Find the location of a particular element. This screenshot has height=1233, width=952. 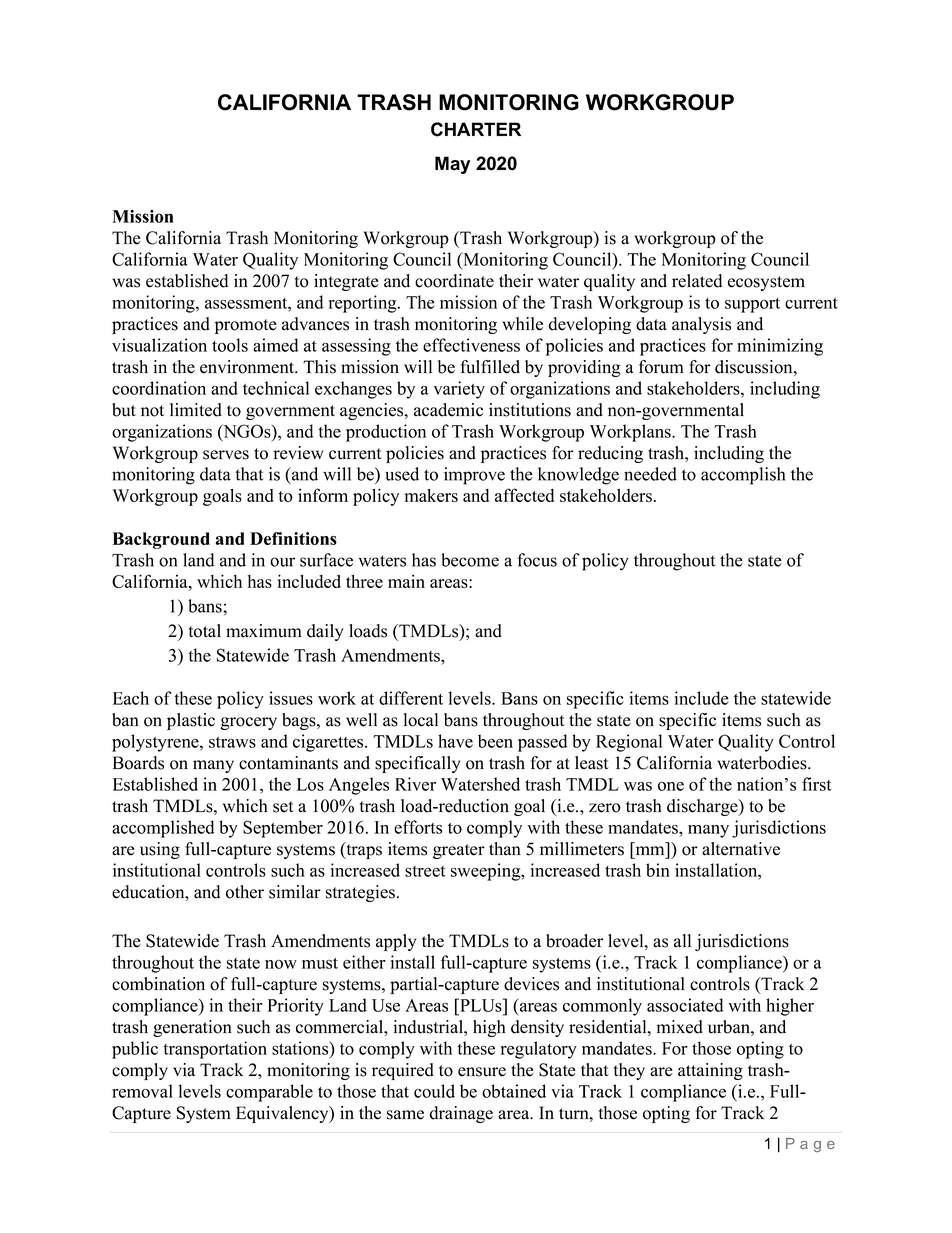

total is located at coordinates (205, 631).
